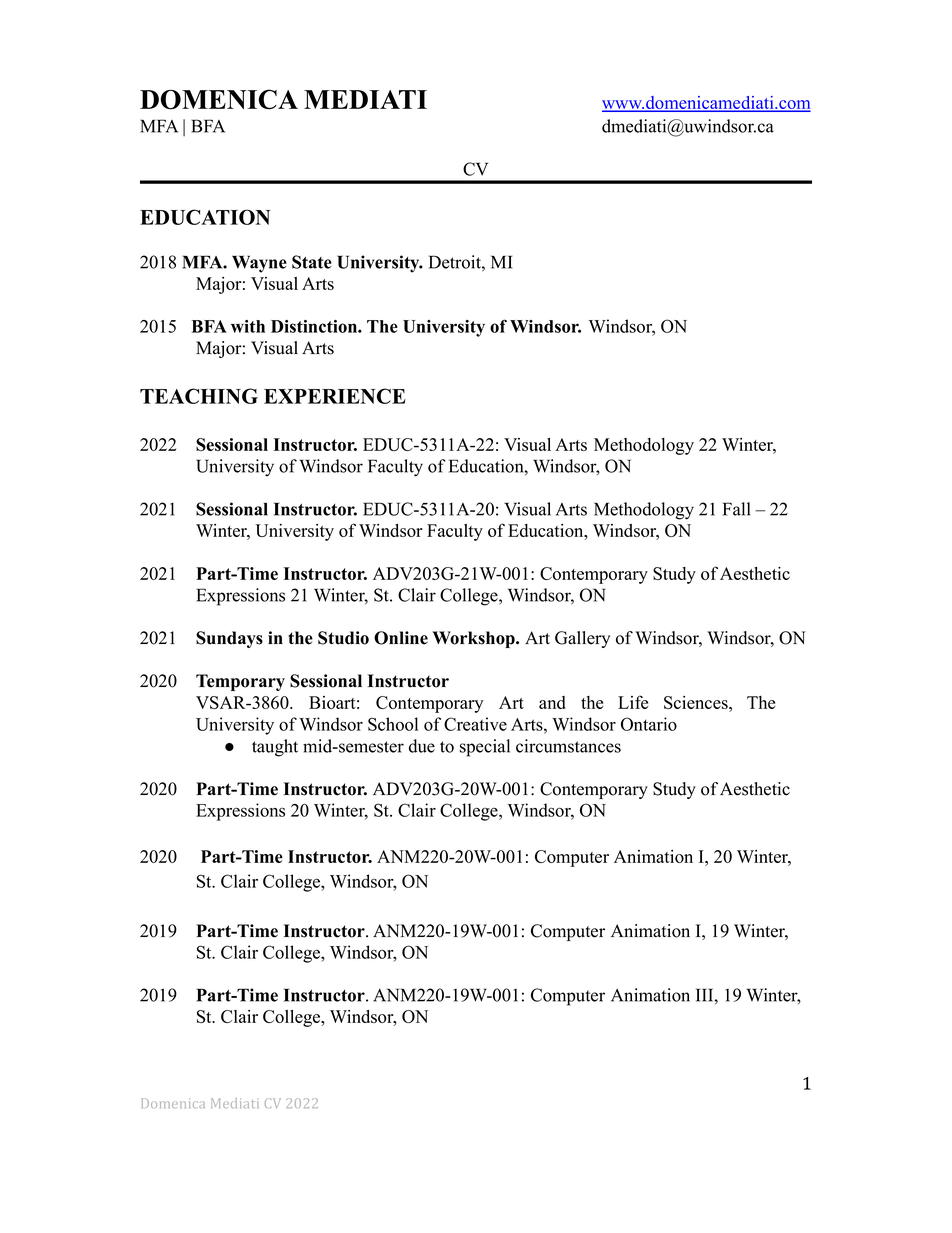  What do you see at coordinates (248, 326) in the screenshot?
I see `with` at bounding box center [248, 326].
